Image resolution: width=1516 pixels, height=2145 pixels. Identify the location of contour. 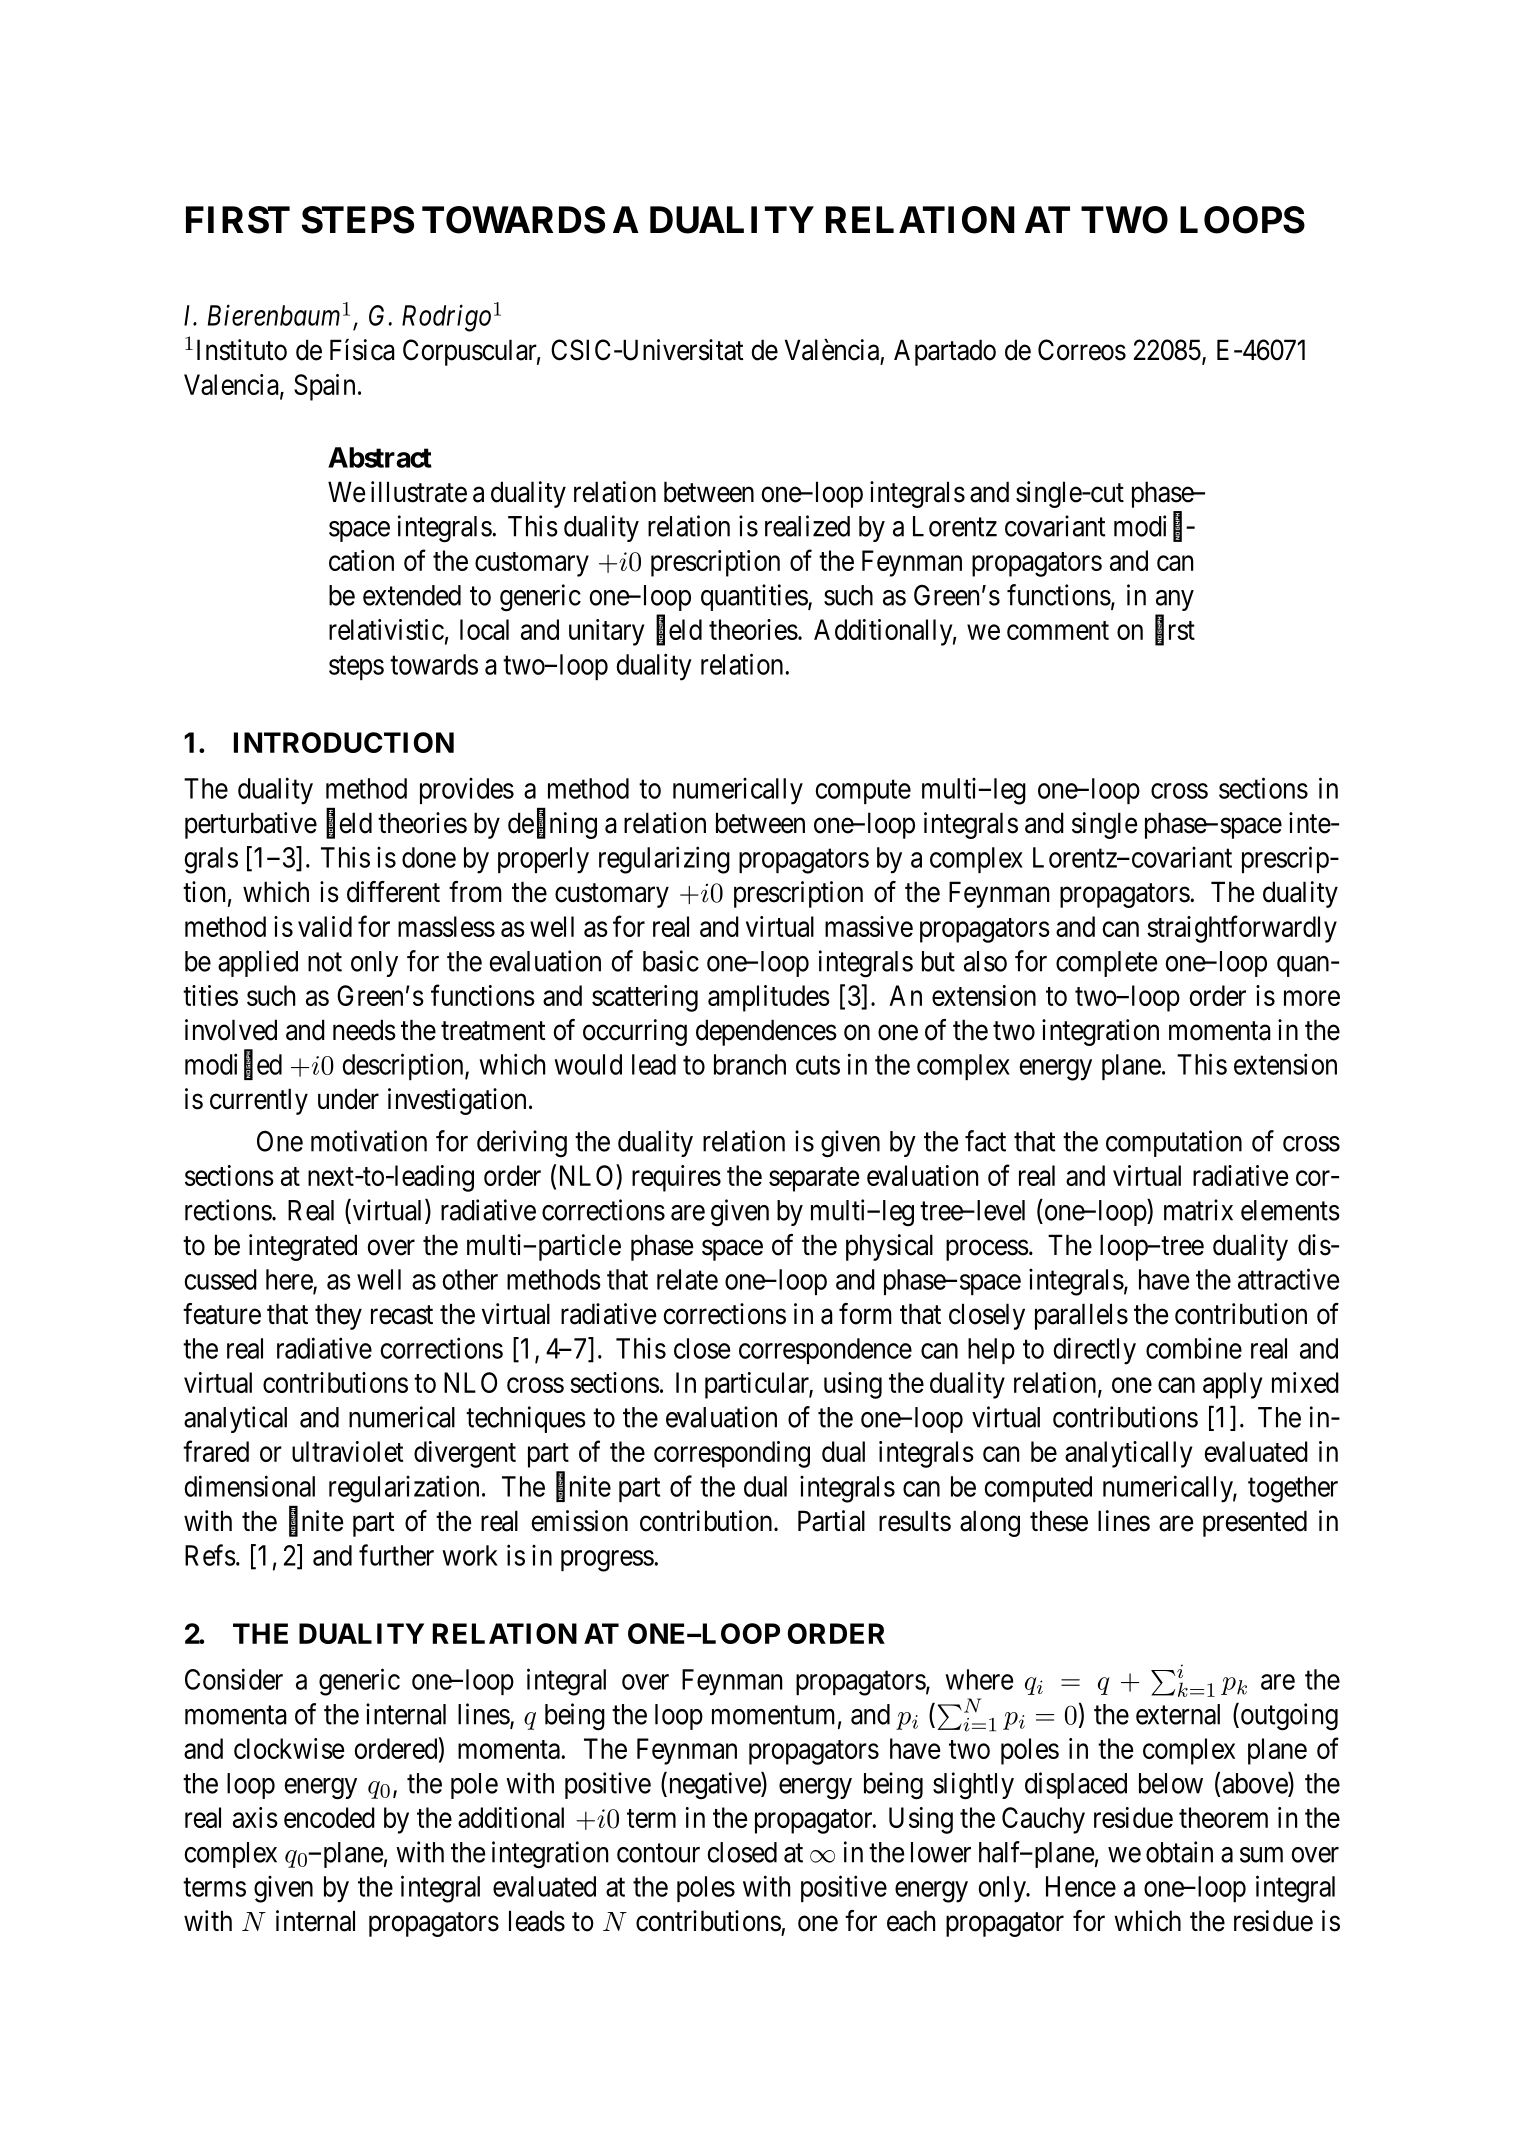
(658, 1853).
